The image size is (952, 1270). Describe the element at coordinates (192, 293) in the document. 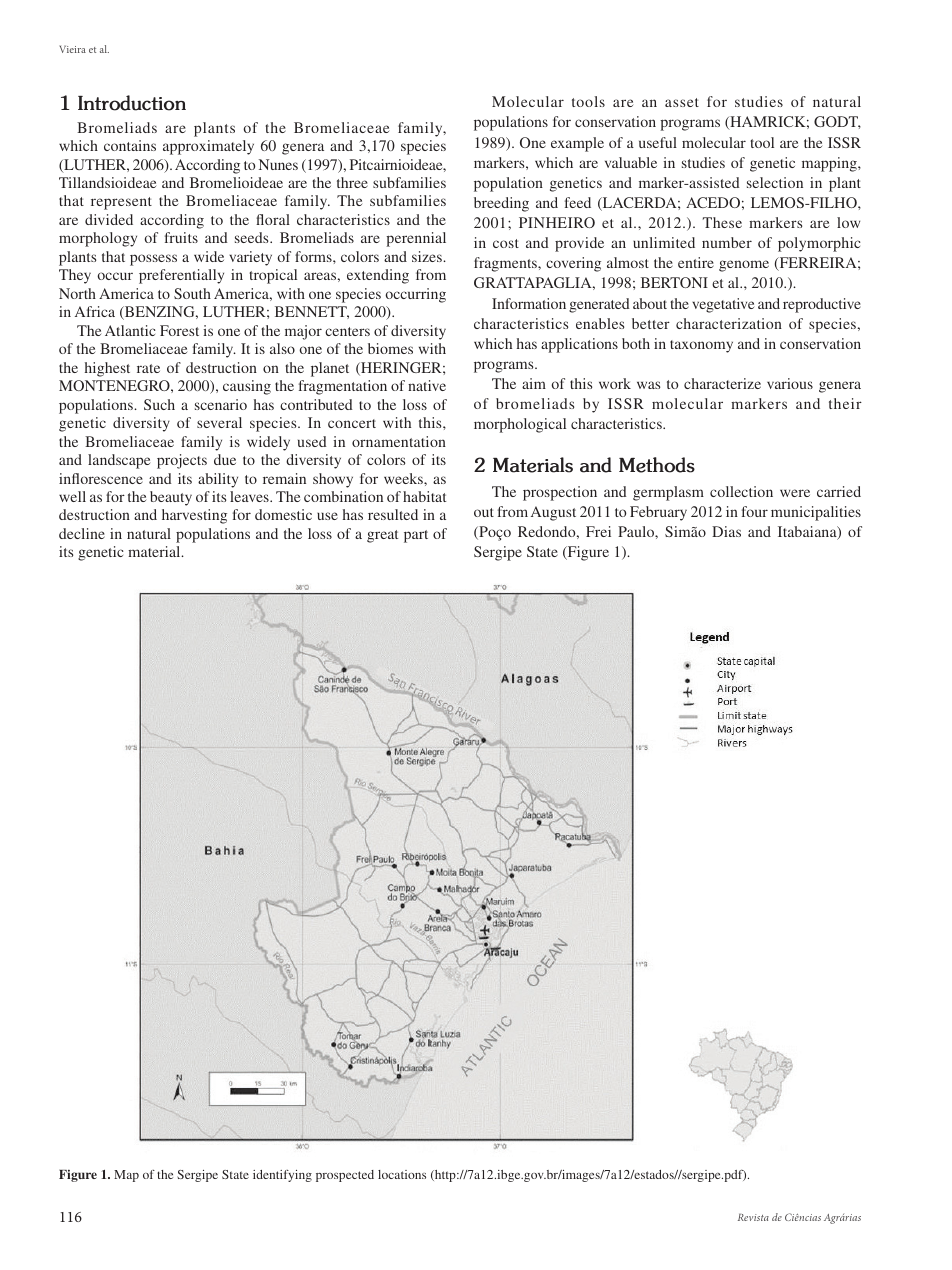

I see `South` at that location.
